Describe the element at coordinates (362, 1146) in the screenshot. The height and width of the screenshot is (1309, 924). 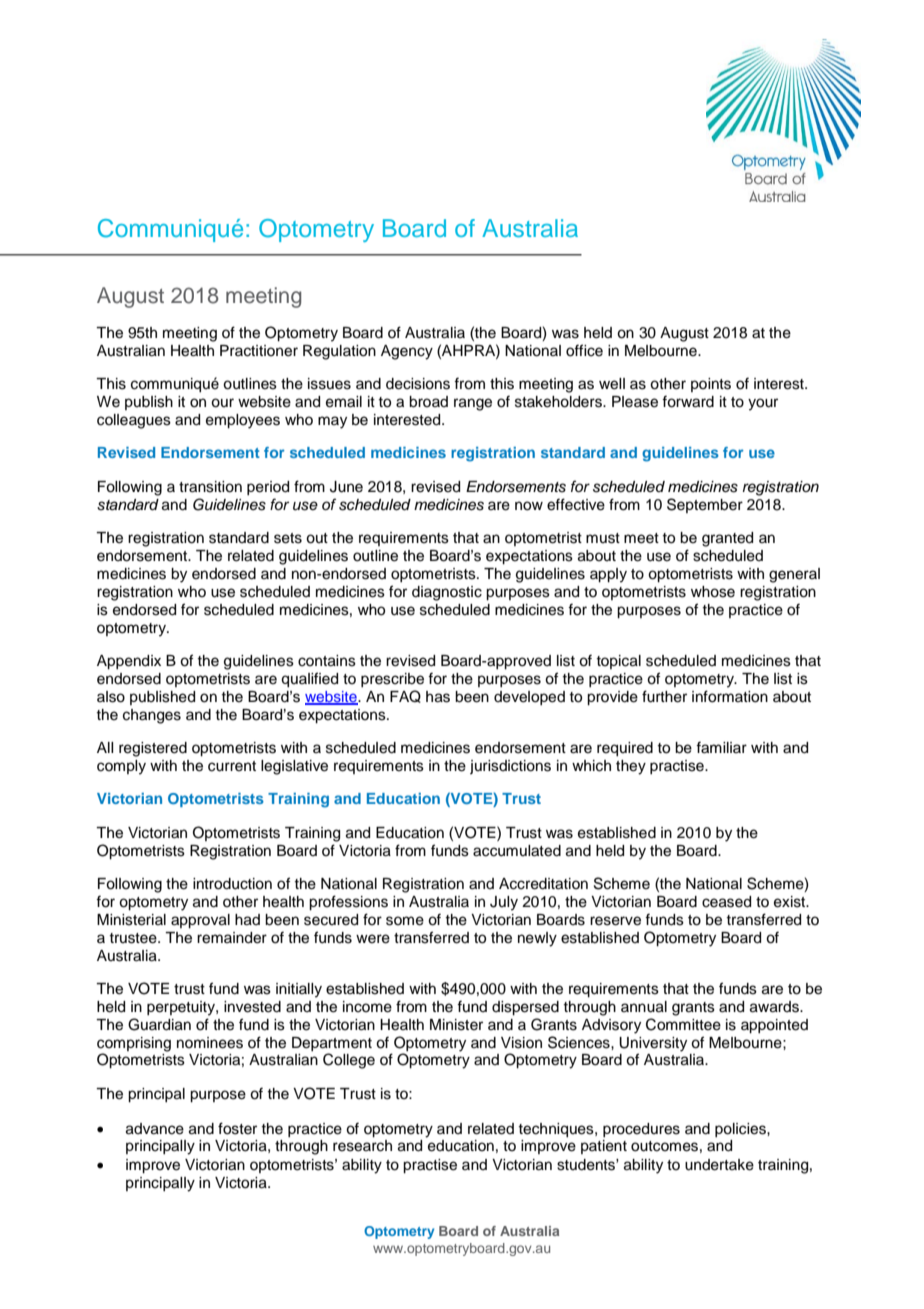
I see `research` at that location.
